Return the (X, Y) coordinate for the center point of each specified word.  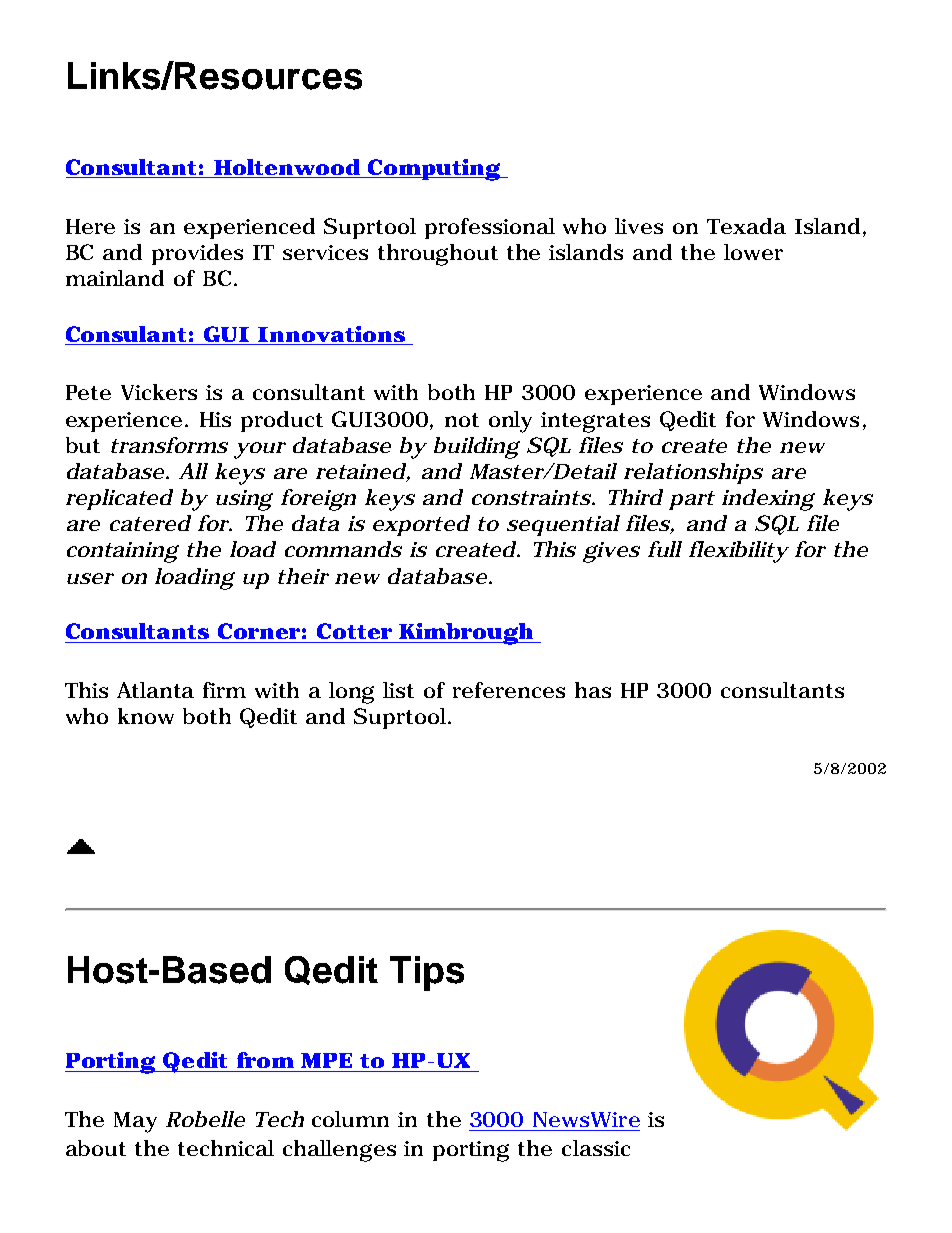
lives (639, 226)
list (398, 690)
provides (197, 254)
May (135, 1122)
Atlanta (155, 690)
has (593, 690)
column (350, 1119)
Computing (434, 170)
